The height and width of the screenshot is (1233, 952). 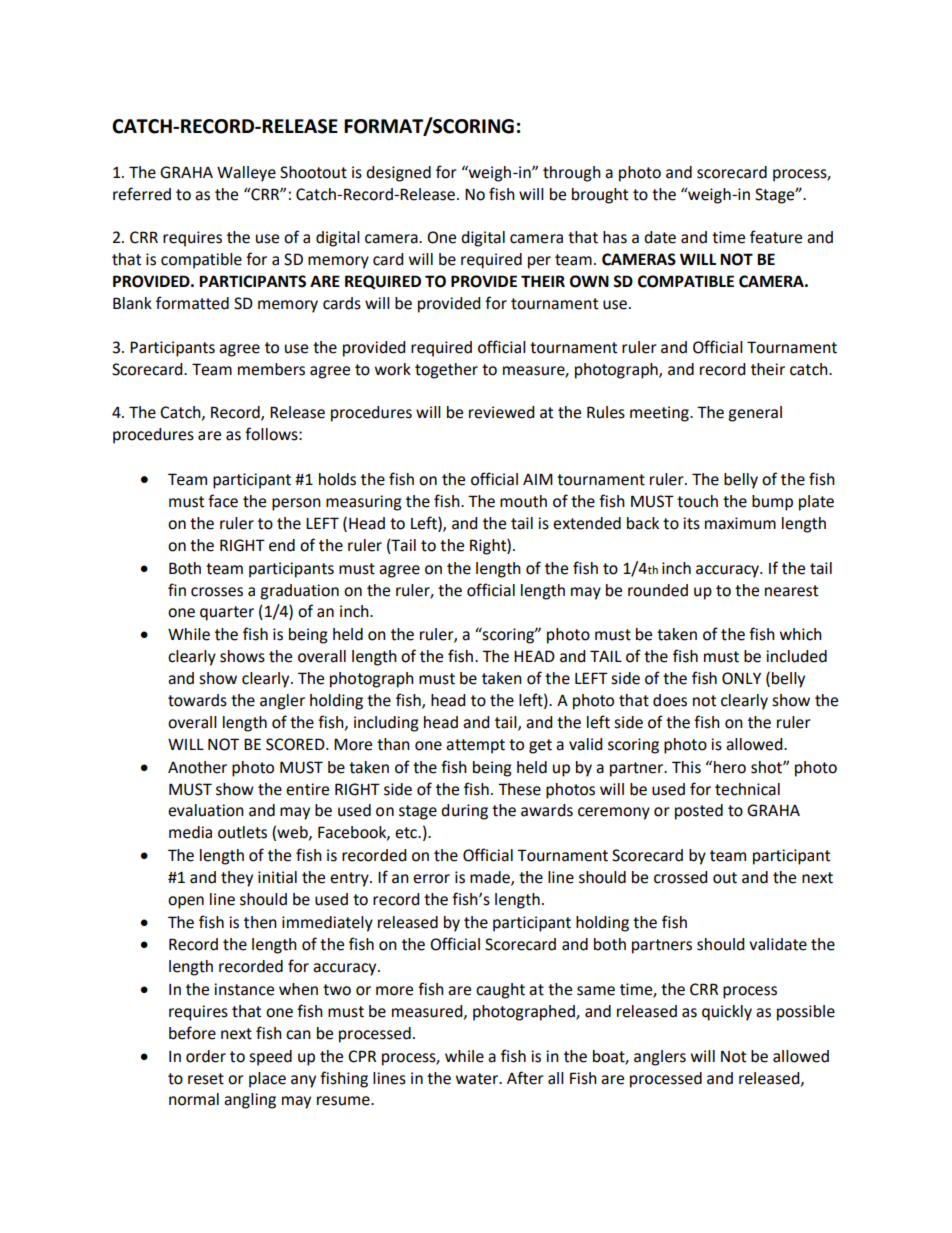 I want to click on feature, so click(x=776, y=237).
